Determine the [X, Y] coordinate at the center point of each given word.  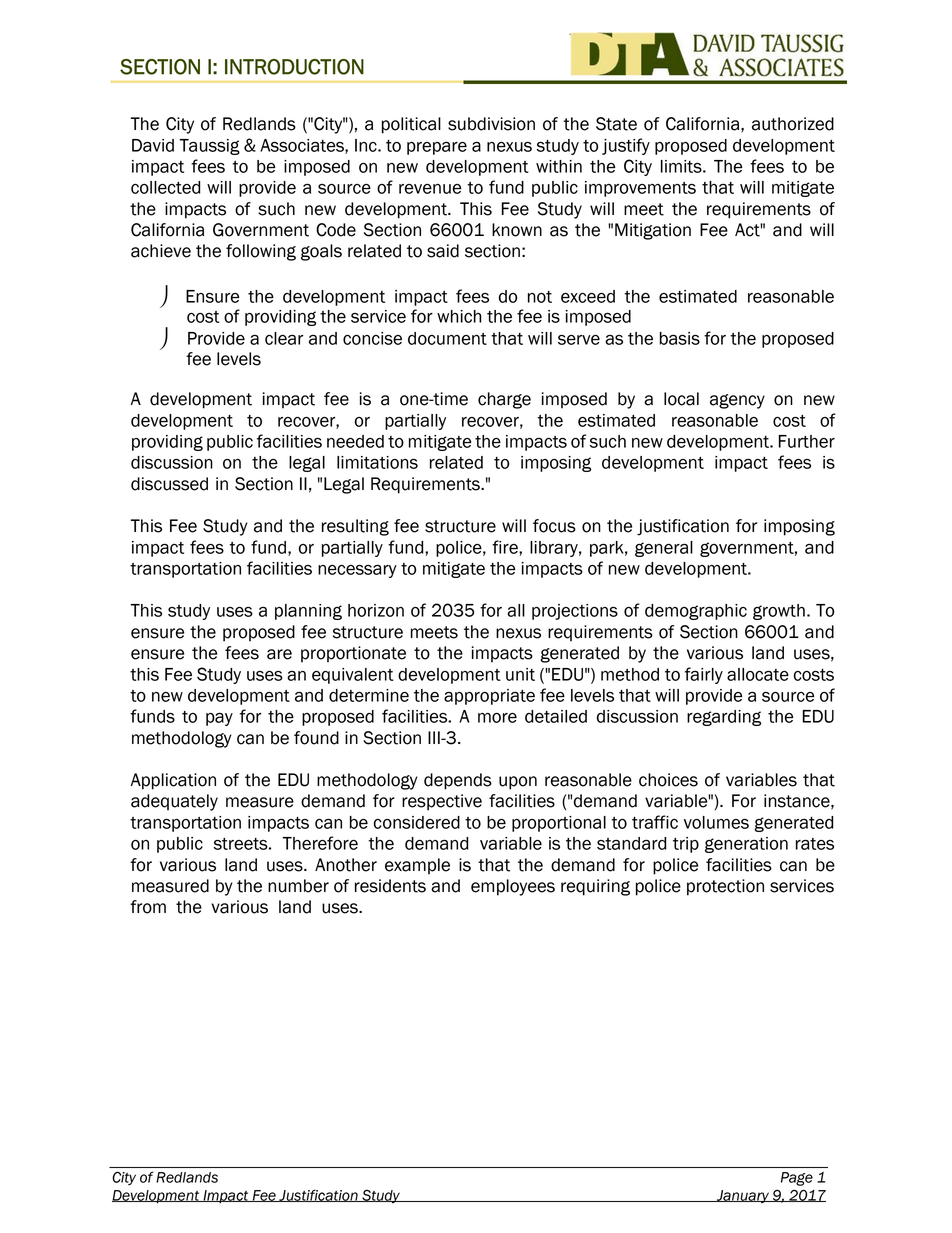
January [742, 1196]
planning [308, 612]
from [148, 907]
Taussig [209, 147]
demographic [696, 612]
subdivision [491, 124]
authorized [793, 124]
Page [797, 1179]
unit [520, 674]
